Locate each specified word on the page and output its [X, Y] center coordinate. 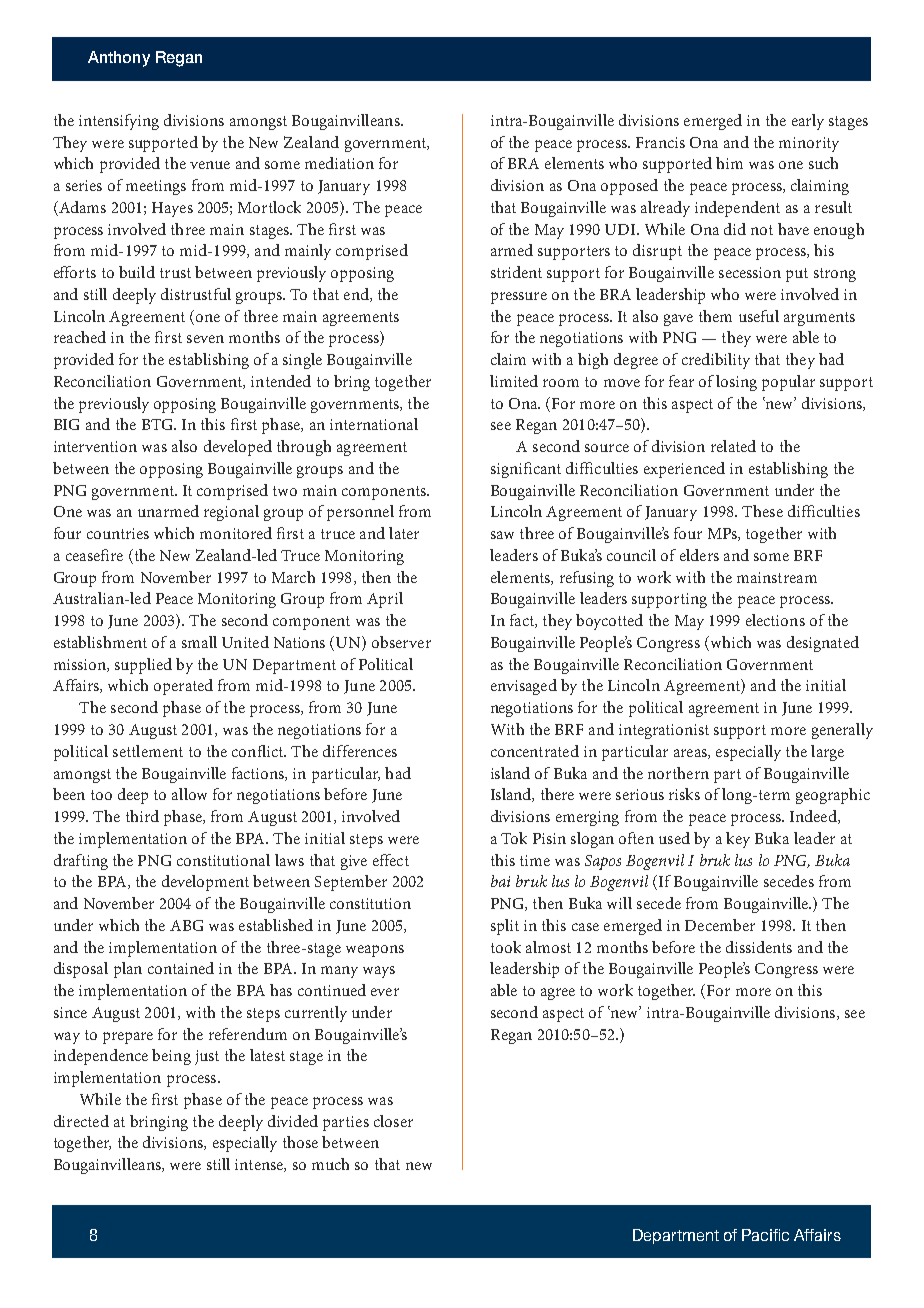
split [505, 927]
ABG [186, 925]
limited [514, 381]
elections [775, 620]
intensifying [119, 122]
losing [736, 383]
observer [401, 642]
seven [205, 339]
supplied [143, 666]
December [720, 925]
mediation [339, 163]
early [808, 122]
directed [81, 1121]
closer [393, 1121]
